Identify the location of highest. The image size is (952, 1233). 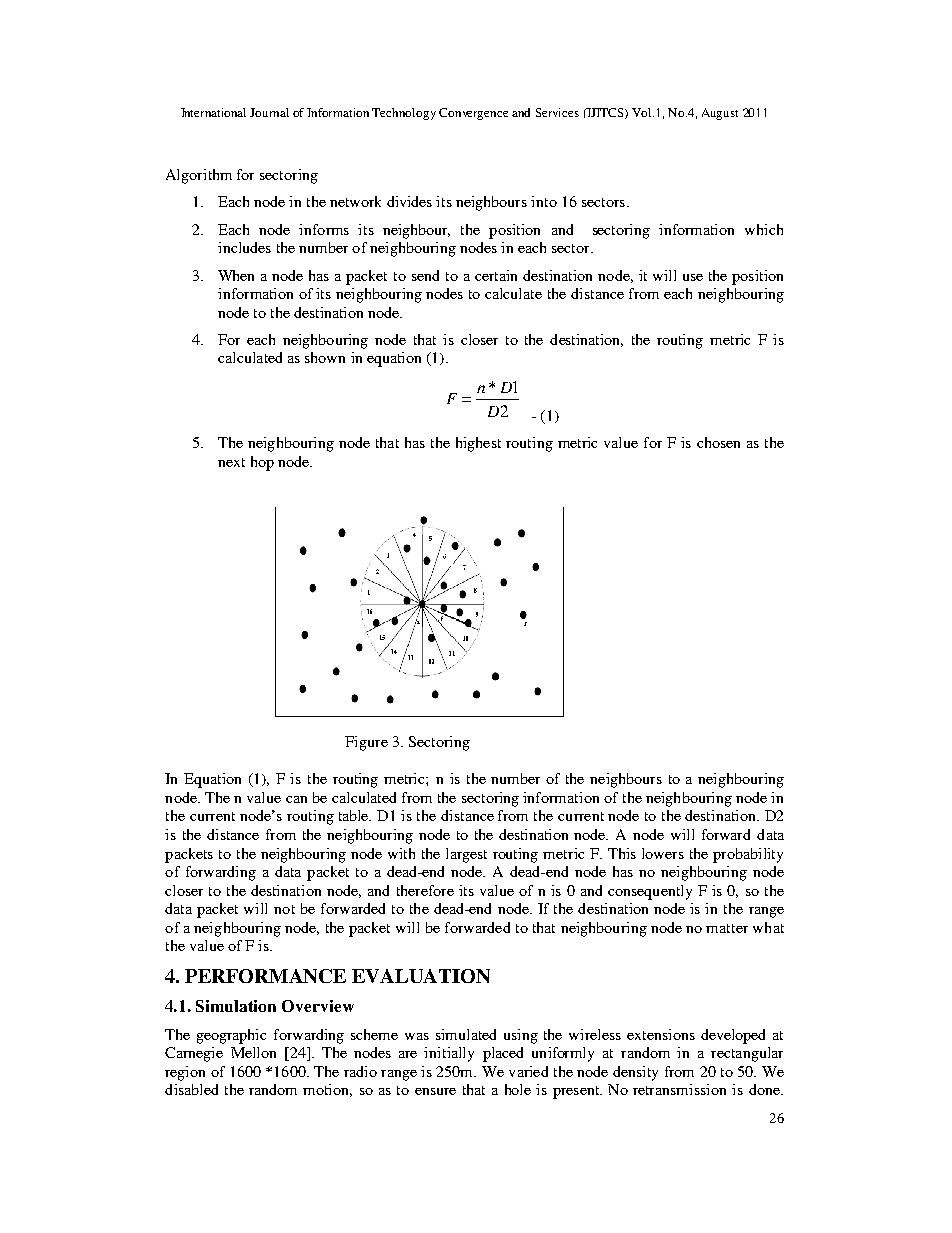
(478, 444).
